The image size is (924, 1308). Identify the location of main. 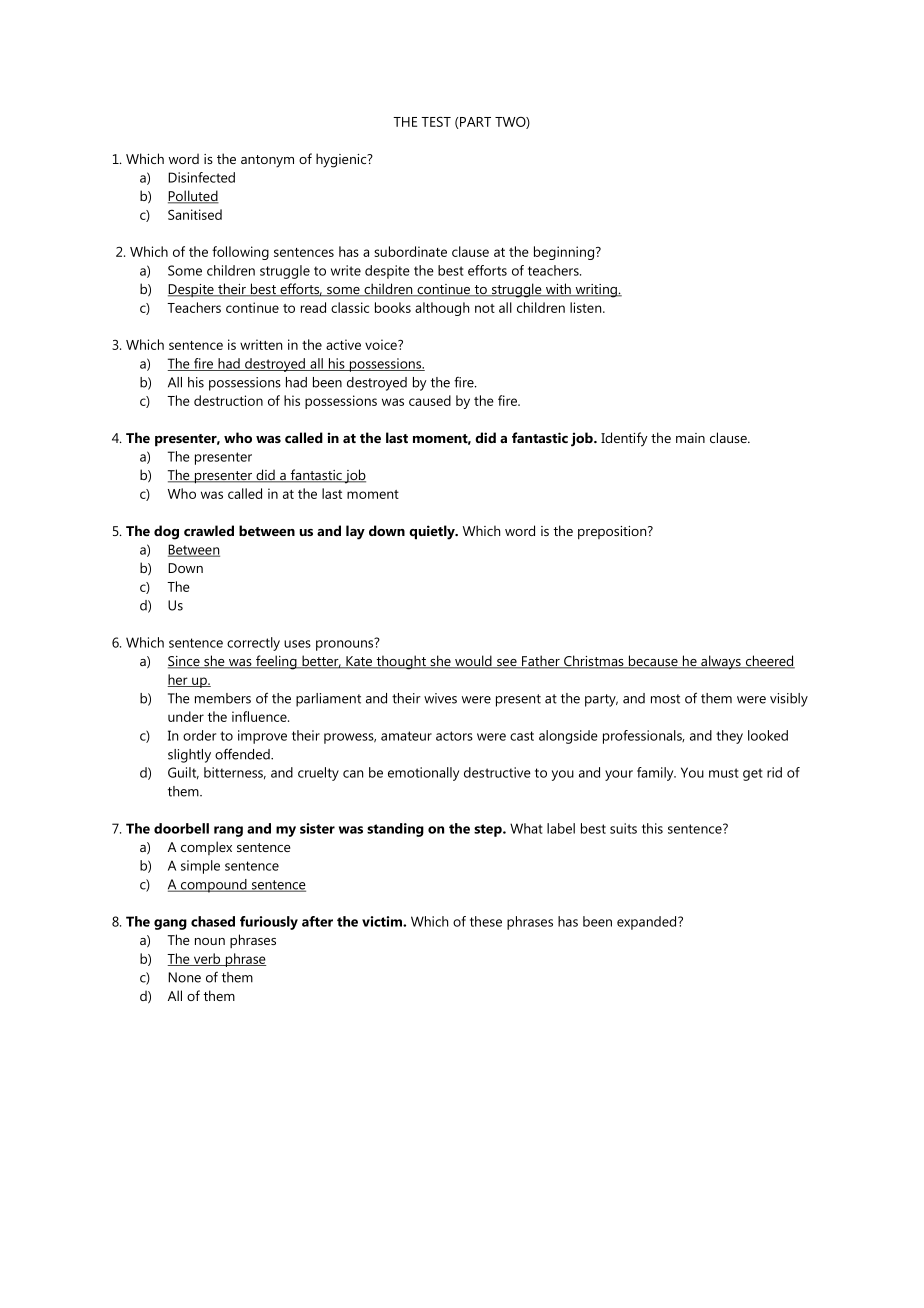
(690, 438).
